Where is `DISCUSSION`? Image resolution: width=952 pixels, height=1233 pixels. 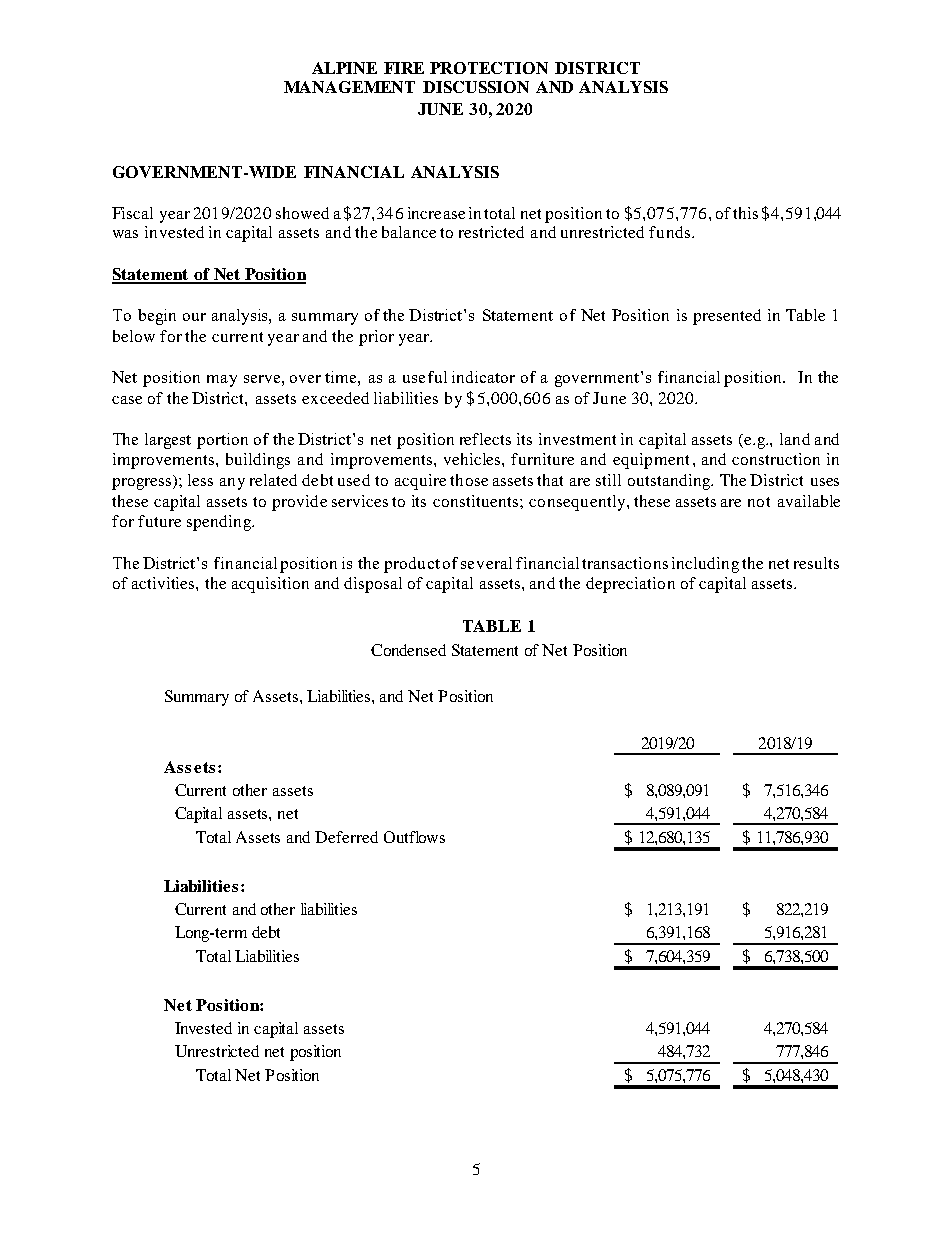
DISCUSSION is located at coordinates (476, 87).
